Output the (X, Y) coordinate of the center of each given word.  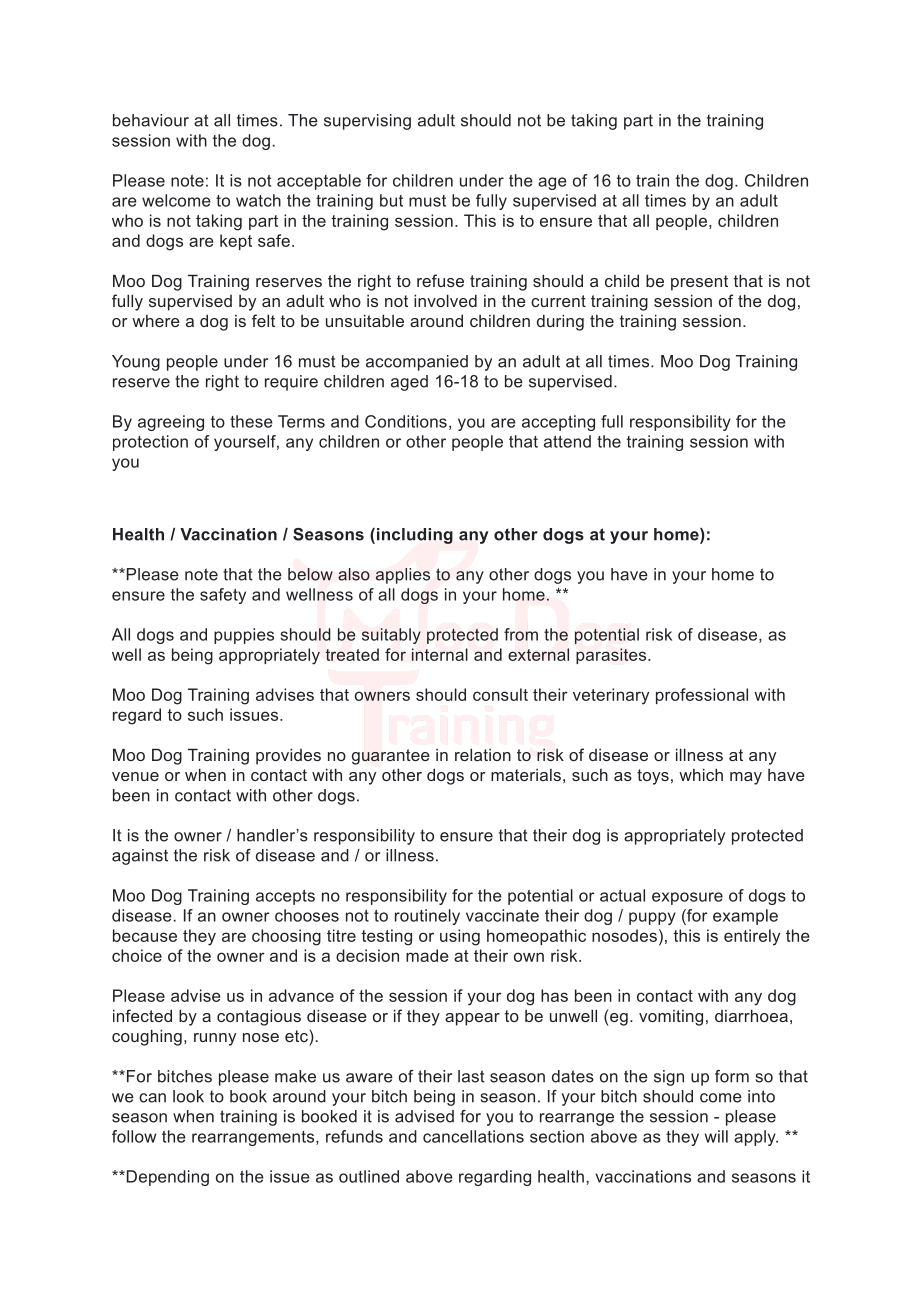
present (699, 283)
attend (567, 441)
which (701, 774)
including (413, 536)
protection (150, 443)
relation (483, 754)
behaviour (151, 120)
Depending (166, 1178)
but (391, 200)
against (140, 857)
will (716, 1136)
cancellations (473, 1136)
